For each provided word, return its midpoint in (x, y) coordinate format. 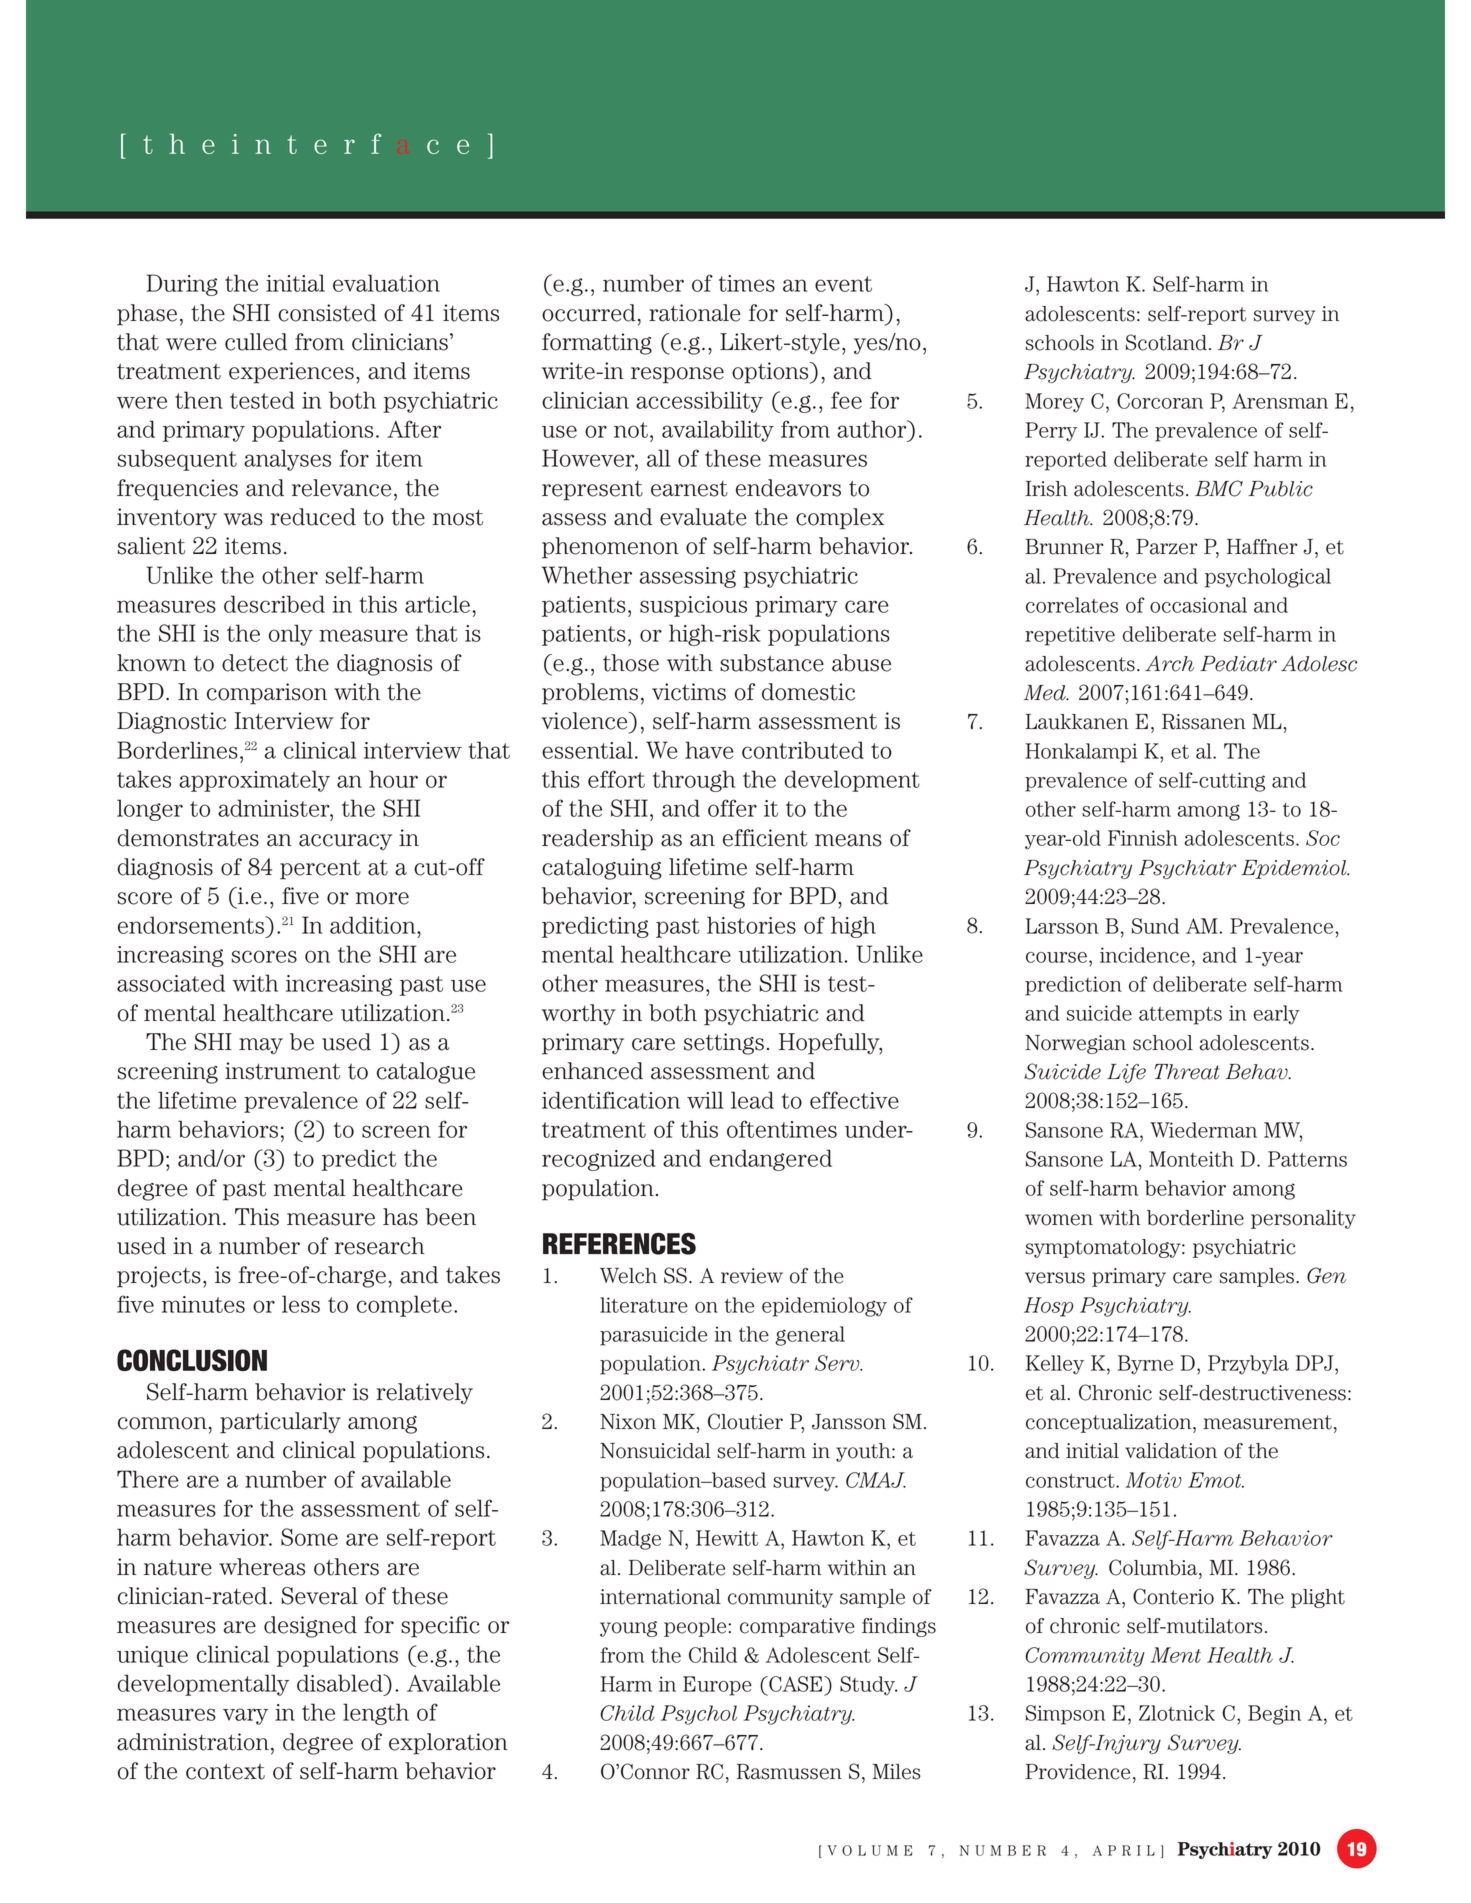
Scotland (1166, 342)
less (301, 1304)
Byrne (1145, 1365)
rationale (695, 313)
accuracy (345, 842)
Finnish (1143, 838)
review (752, 1276)
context (225, 1771)
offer (732, 808)
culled (256, 342)
